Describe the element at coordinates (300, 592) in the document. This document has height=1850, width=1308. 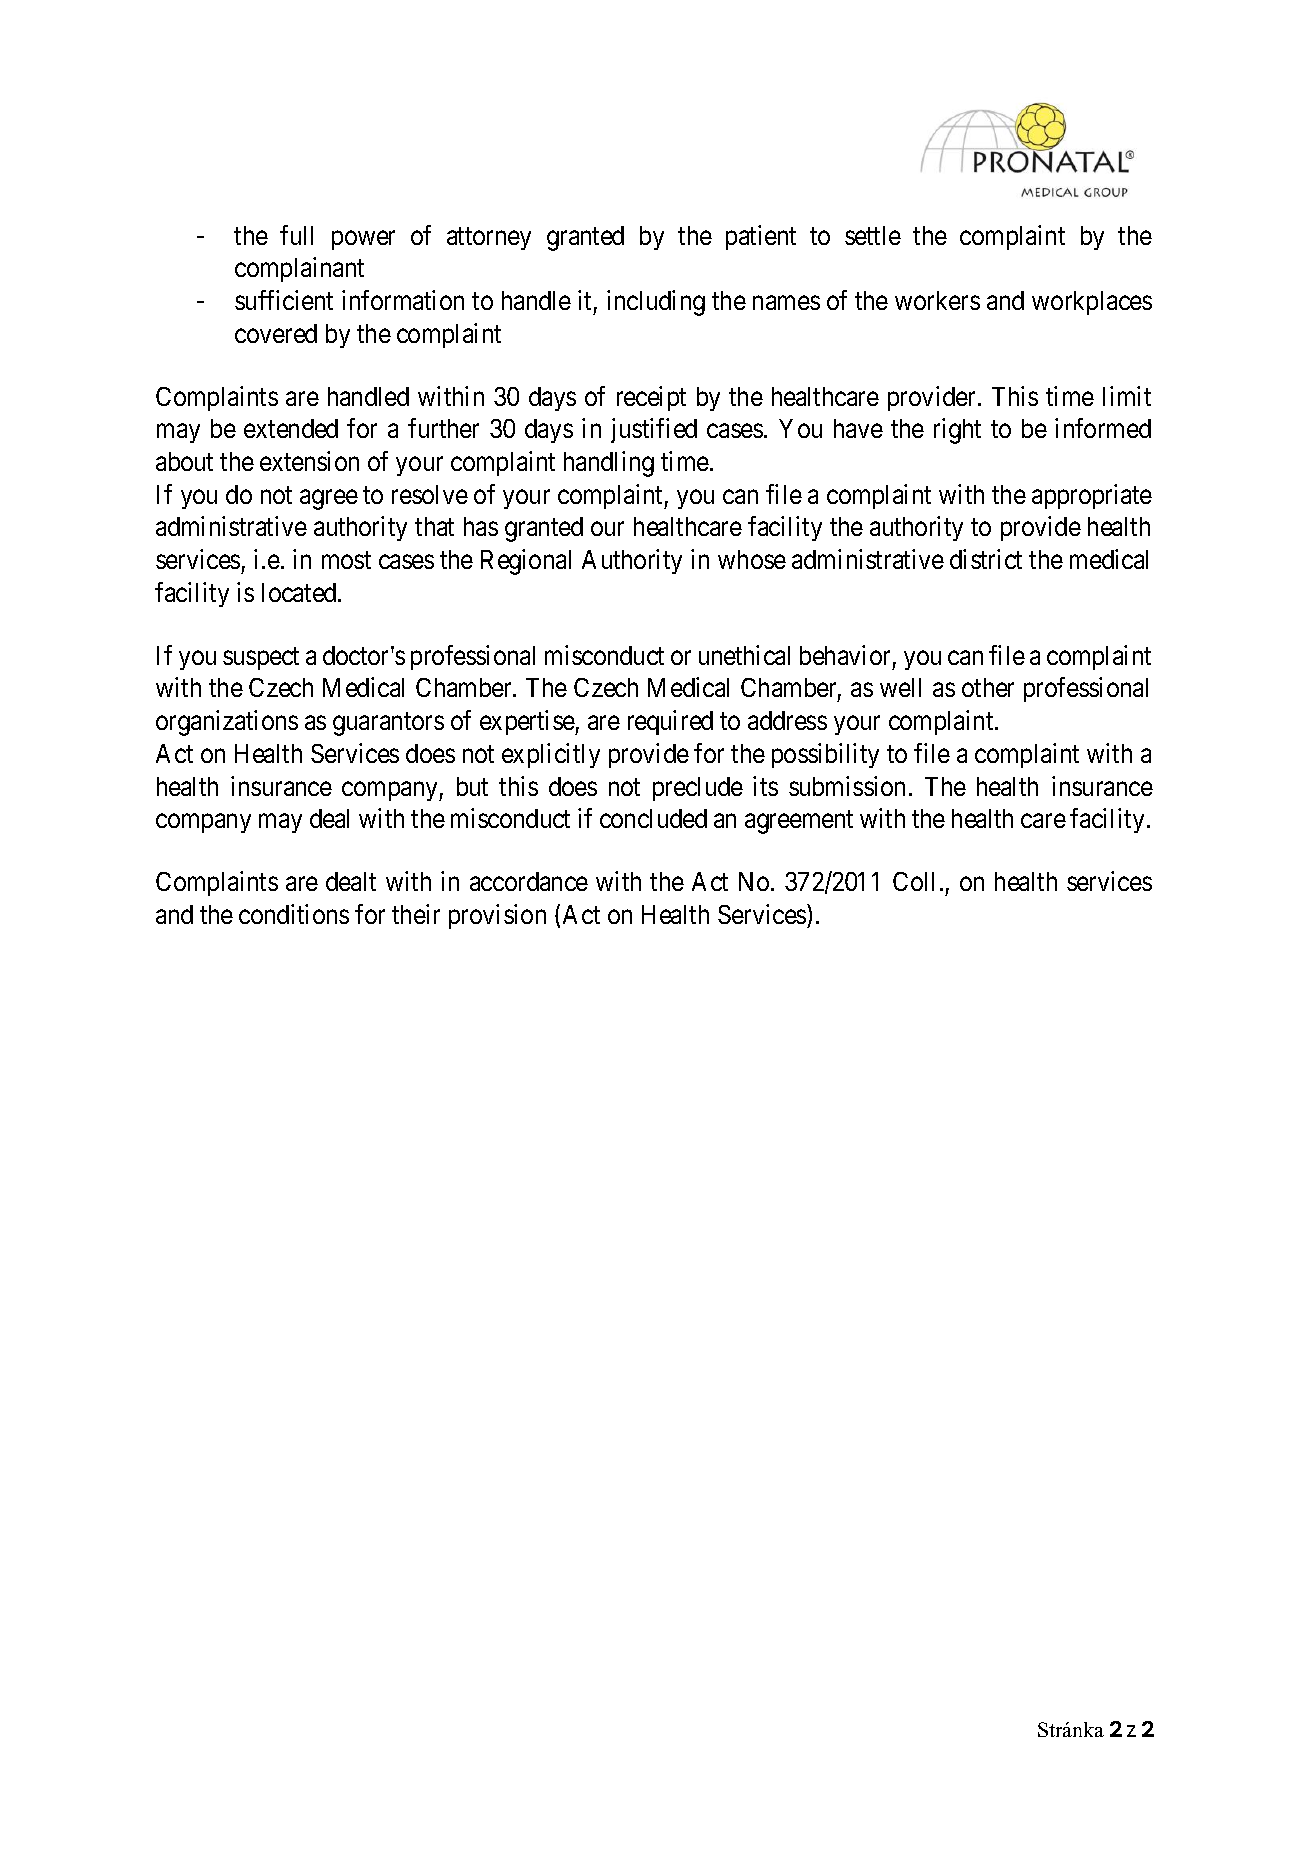
I see `located` at that location.
